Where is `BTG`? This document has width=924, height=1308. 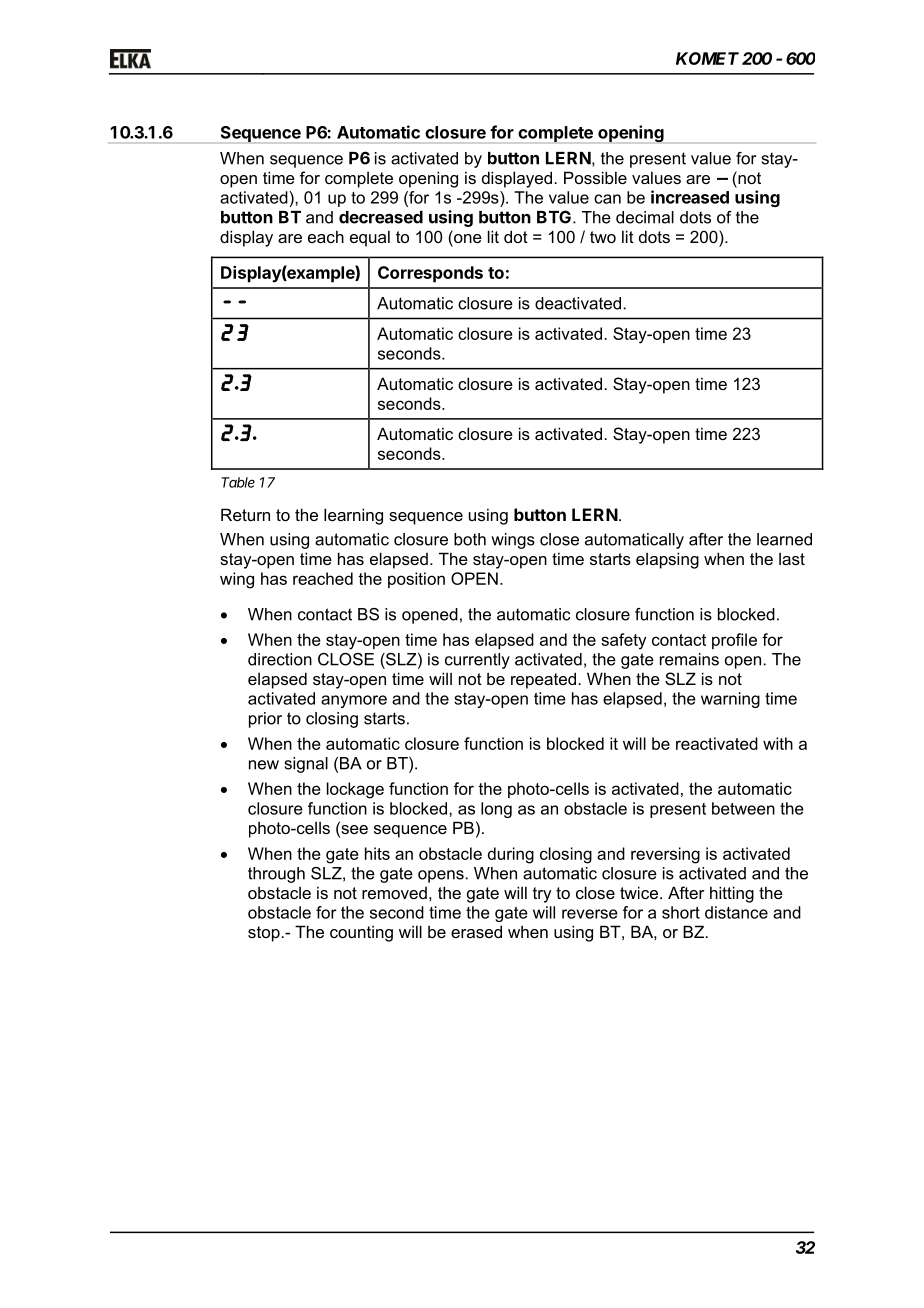
BTG is located at coordinates (554, 217).
